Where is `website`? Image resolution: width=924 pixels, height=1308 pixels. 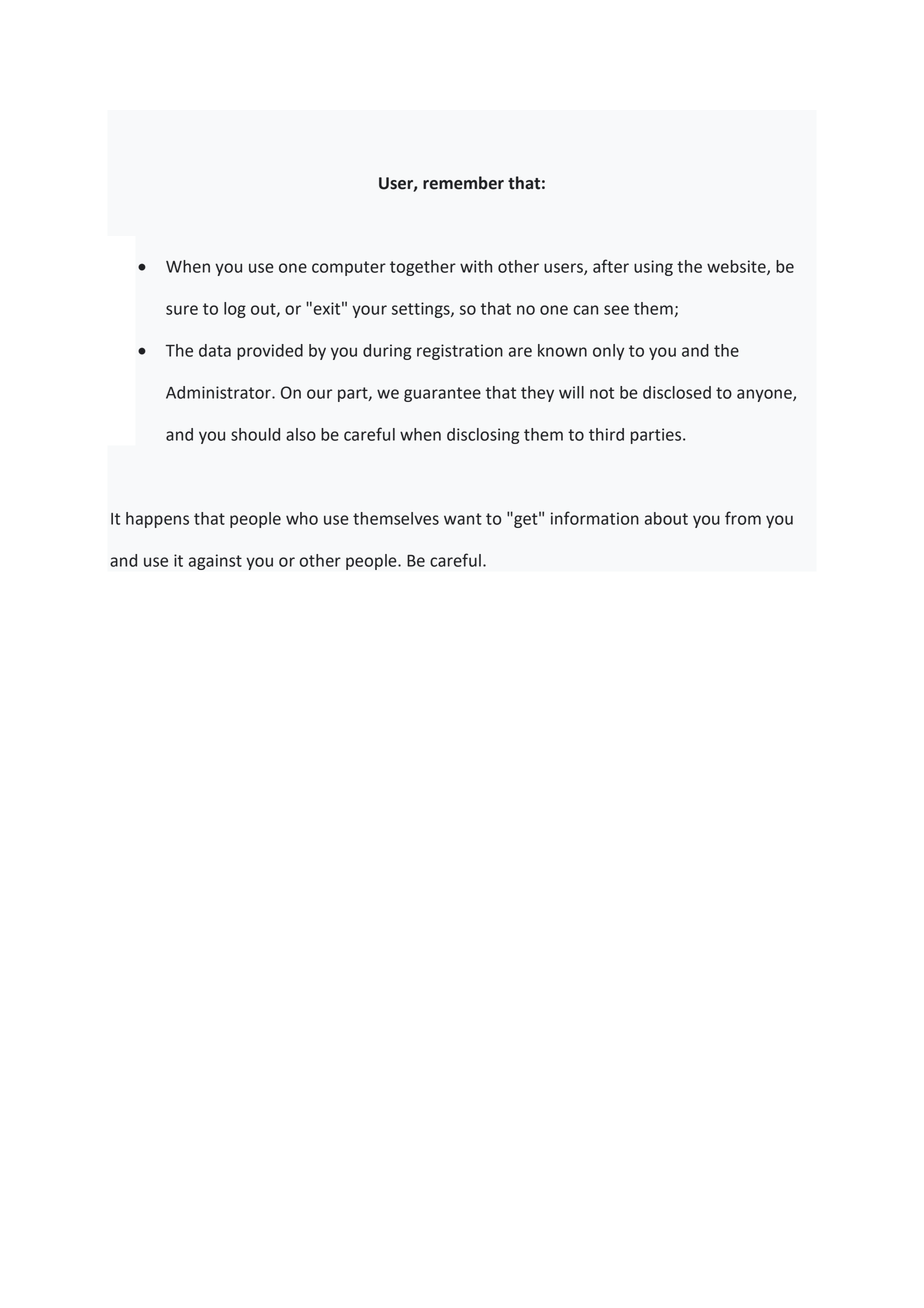
website is located at coordinates (737, 267).
